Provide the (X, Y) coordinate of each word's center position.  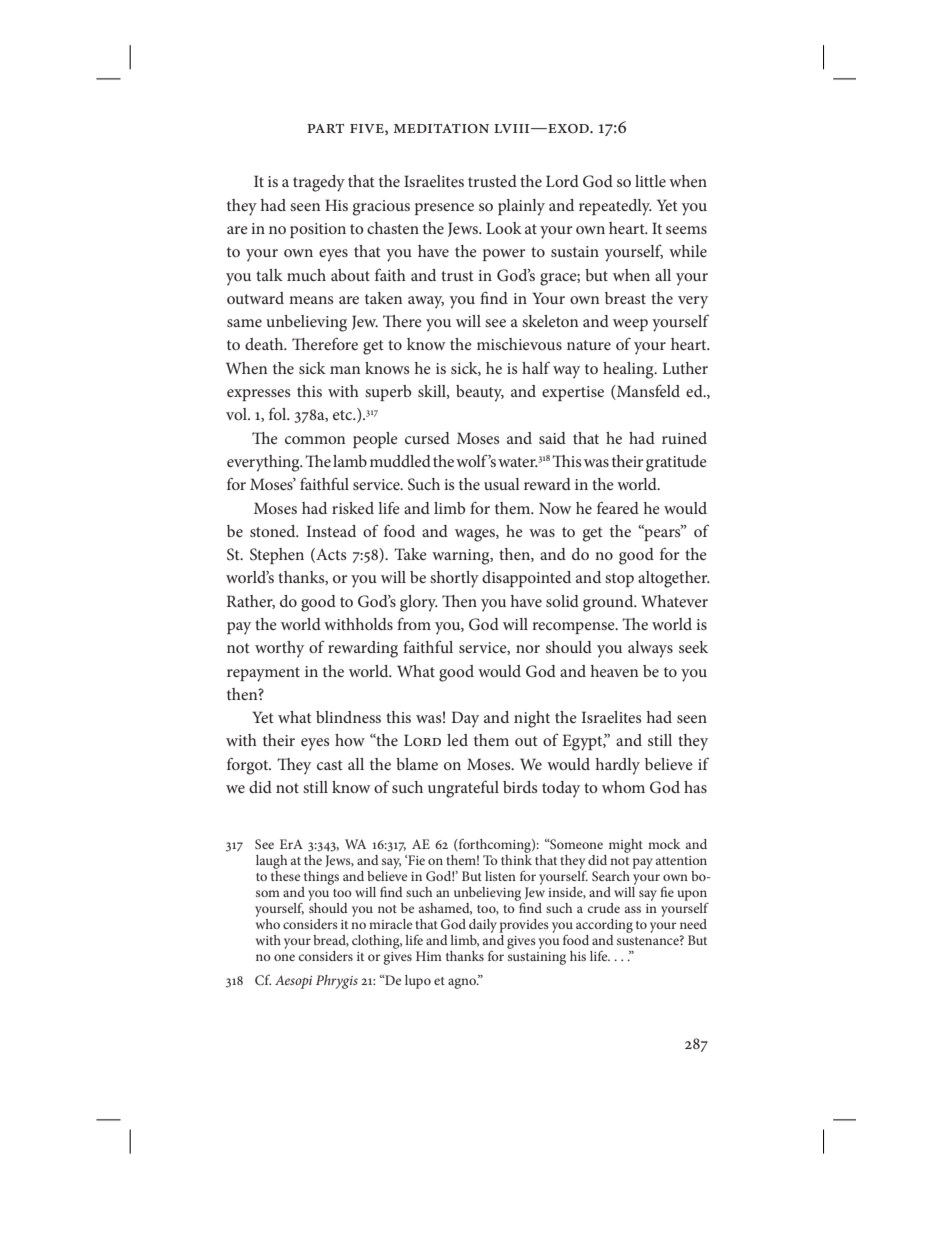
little (650, 181)
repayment (263, 674)
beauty (480, 393)
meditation (441, 129)
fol (279, 413)
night (532, 719)
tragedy (319, 183)
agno (463, 983)
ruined (684, 438)
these (285, 874)
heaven (614, 671)
